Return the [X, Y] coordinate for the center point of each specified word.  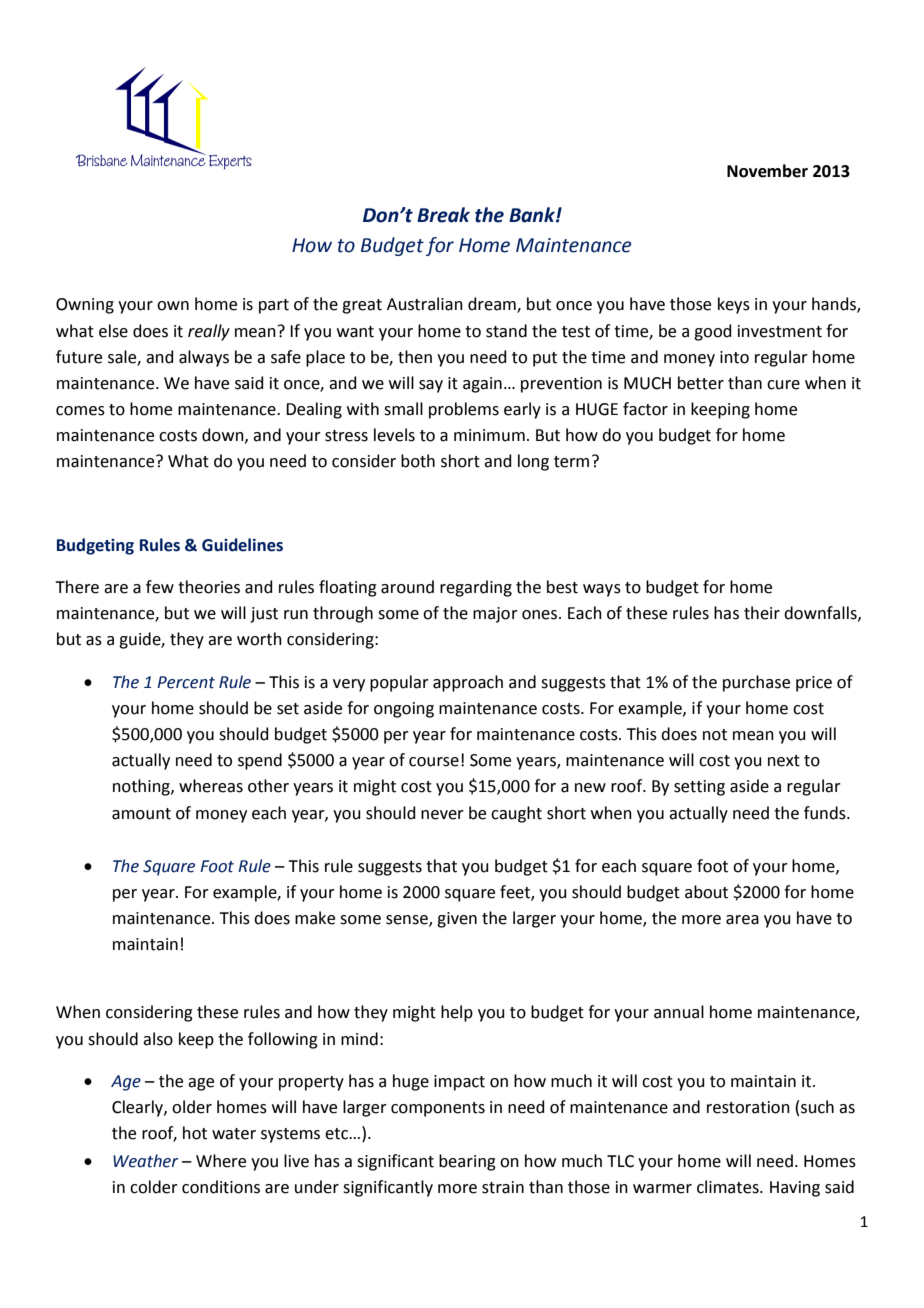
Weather [146, 1161]
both [418, 461]
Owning [85, 306]
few [160, 587]
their [762, 613]
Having [795, 1189]
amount [141, 814]
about [706, 892]
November [767, 171]
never [442, 815]
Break [443, 215]
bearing [467, 1162]
